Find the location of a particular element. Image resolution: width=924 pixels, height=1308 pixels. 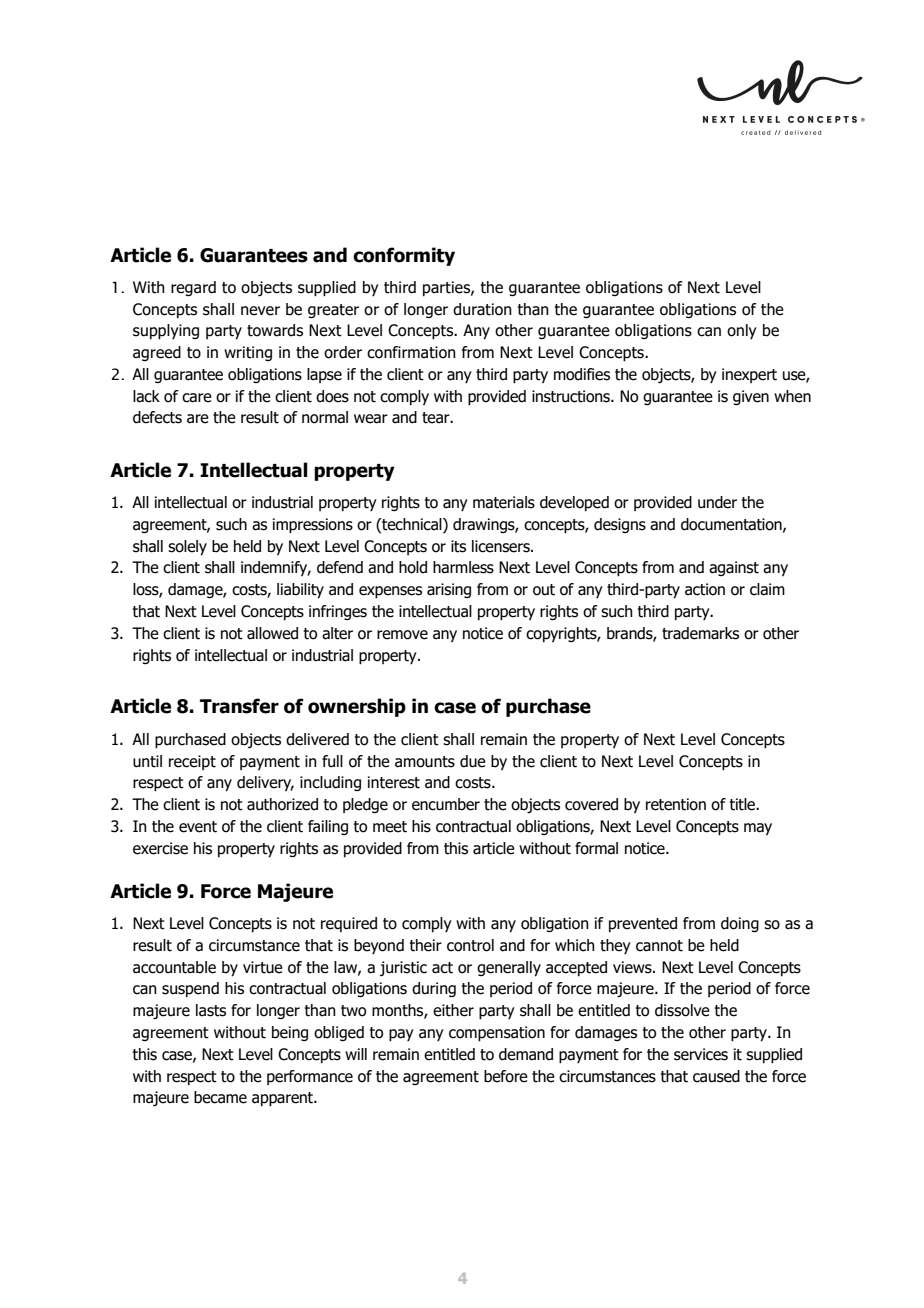

regard is located at coordinates (193, 288).
